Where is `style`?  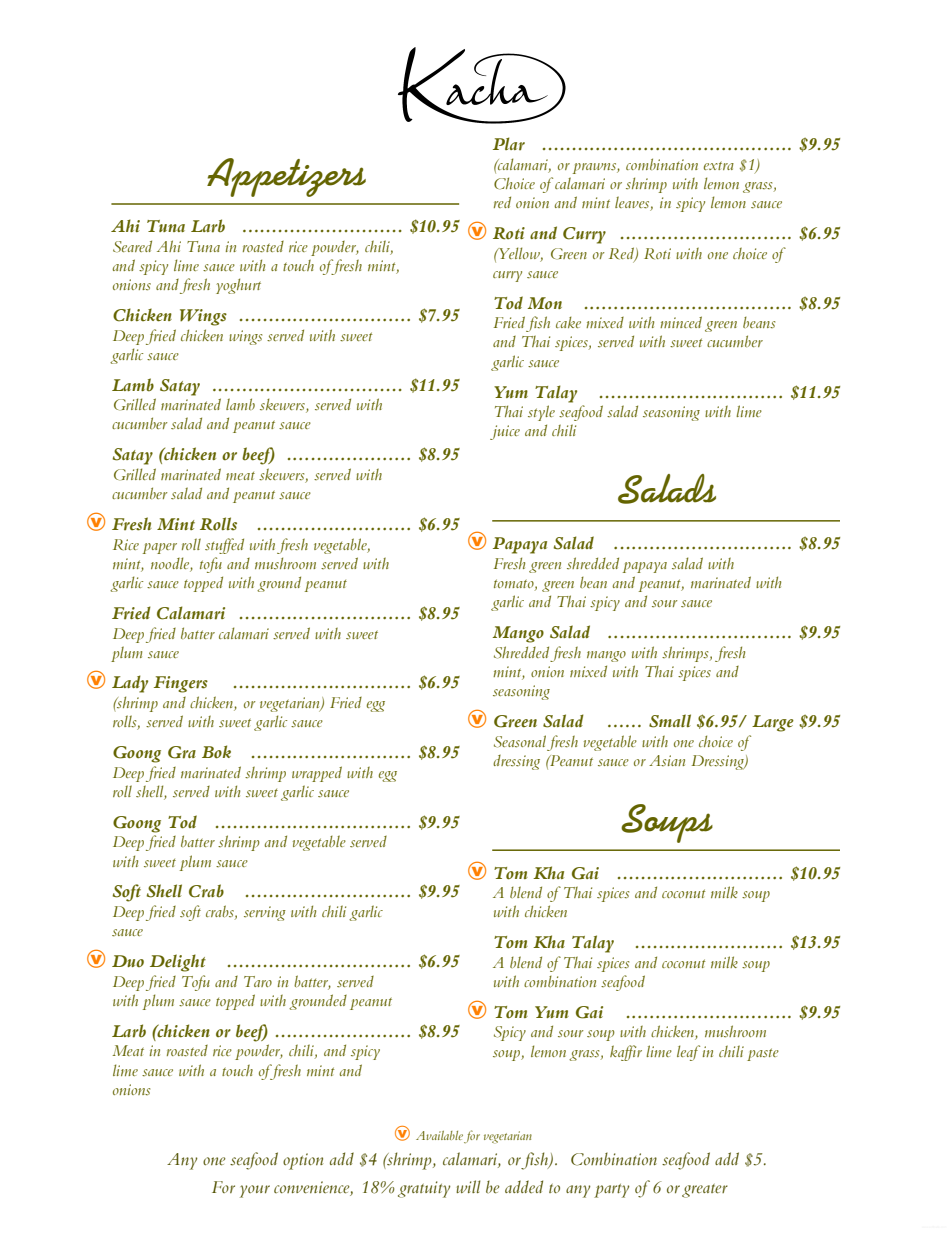 style is located at coordinates (541, 413).
